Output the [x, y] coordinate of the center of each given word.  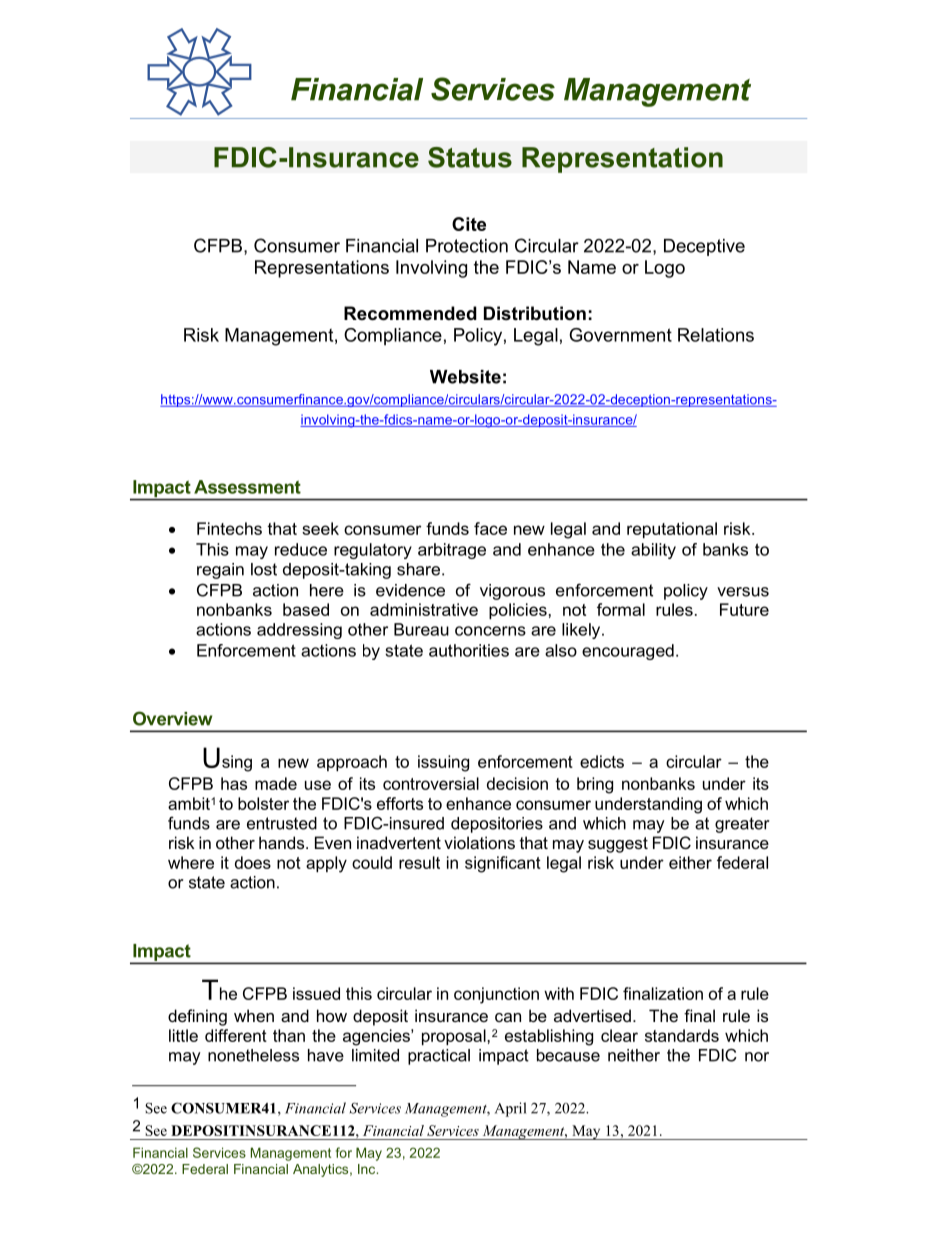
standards [682, 1035]
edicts [602, 761]
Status [470, 157]
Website [465, 377]
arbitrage [452, 551]
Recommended [410, 313]
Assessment [247, 487]
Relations [716, 335]
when [254, 1015]
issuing [443, 763]
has [234, 783]
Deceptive [704, 247]
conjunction [496, 995]
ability [653, 551]
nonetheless [253, 1055]
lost [264, 569]
